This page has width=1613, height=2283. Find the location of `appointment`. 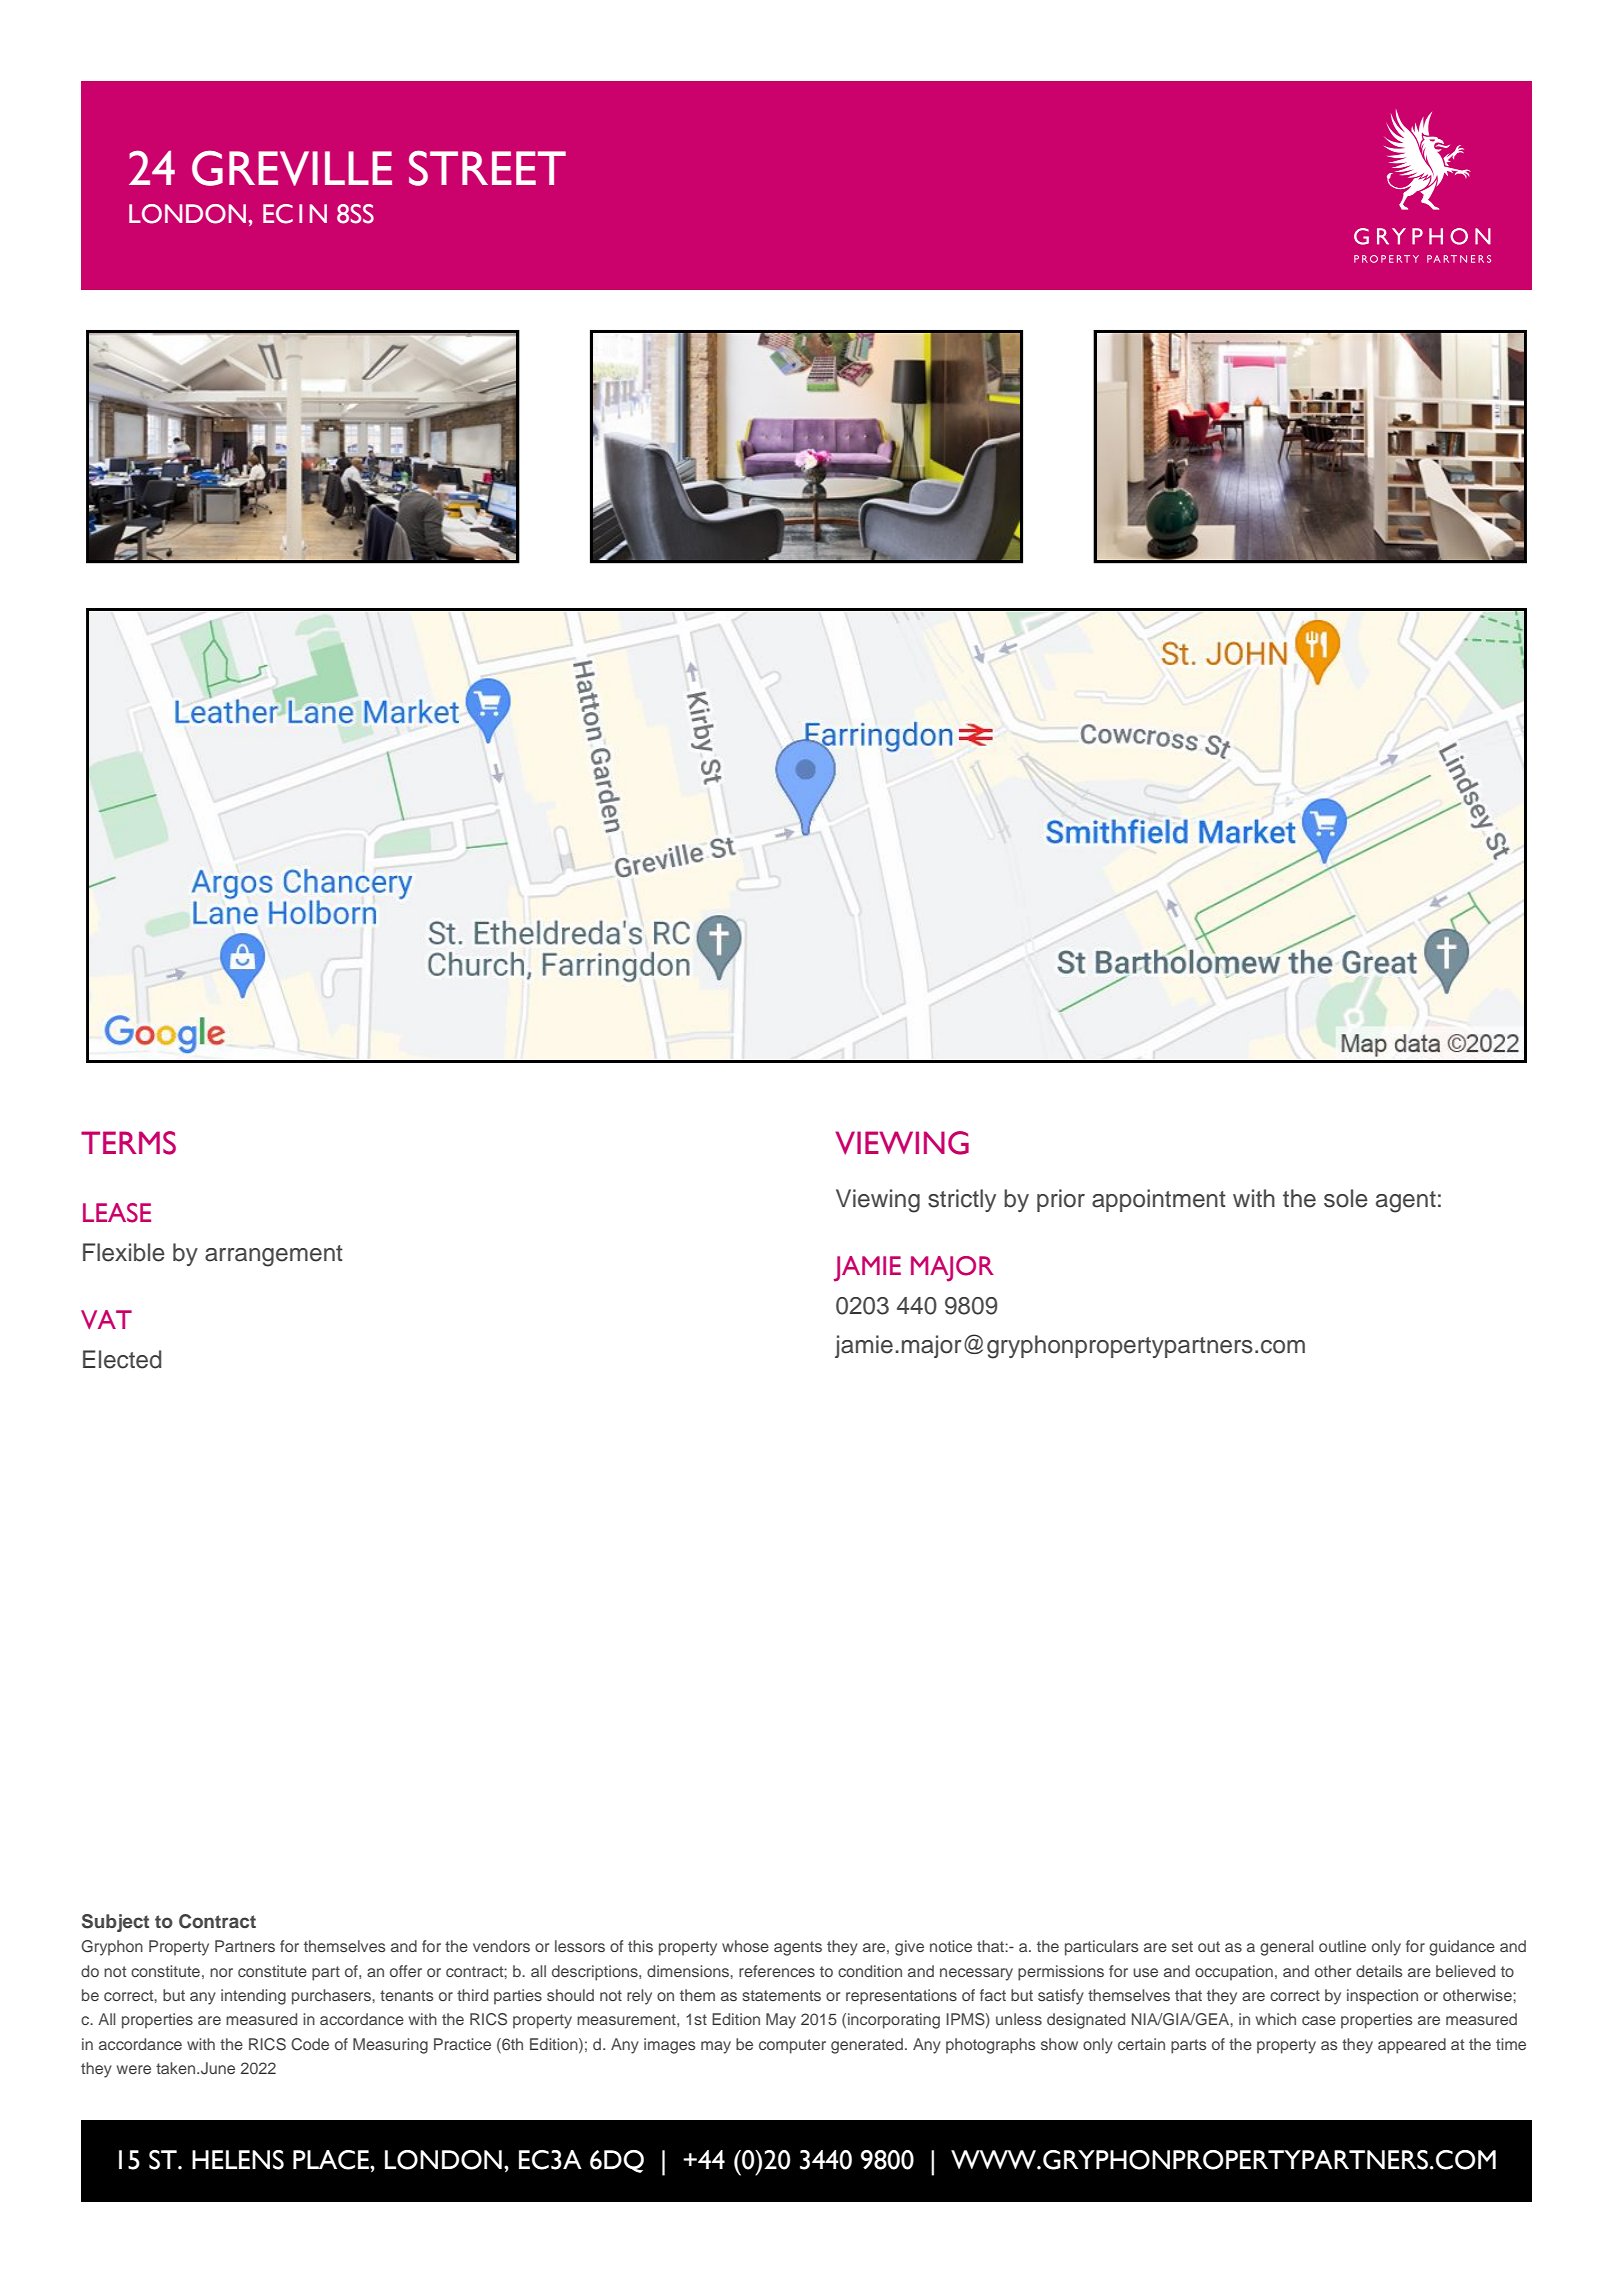

appointment is located at coordinates (1159, 1200).
